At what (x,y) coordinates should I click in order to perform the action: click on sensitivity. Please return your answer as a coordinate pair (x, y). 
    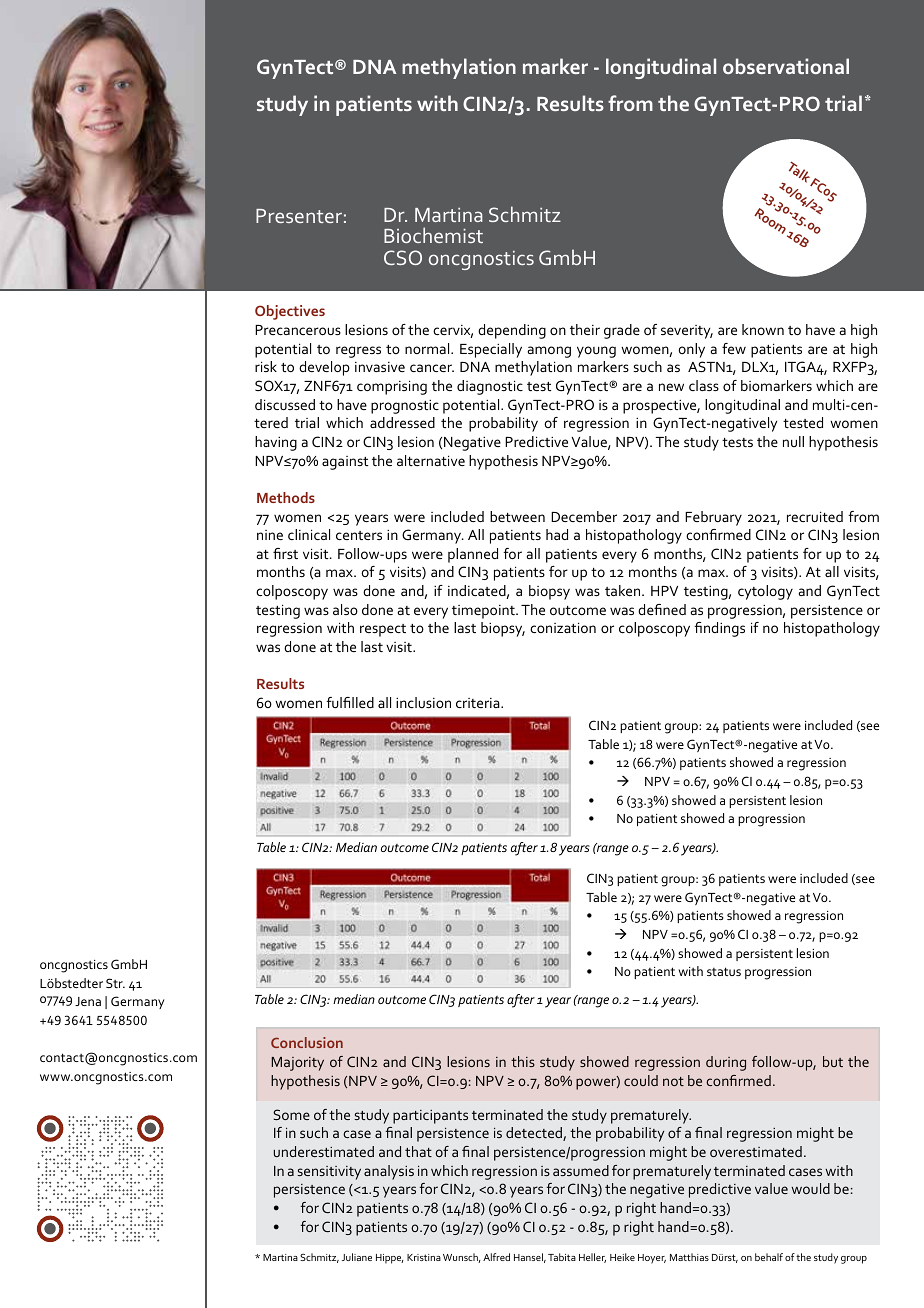
    Looking at the image, I should click on (329, 1173).
